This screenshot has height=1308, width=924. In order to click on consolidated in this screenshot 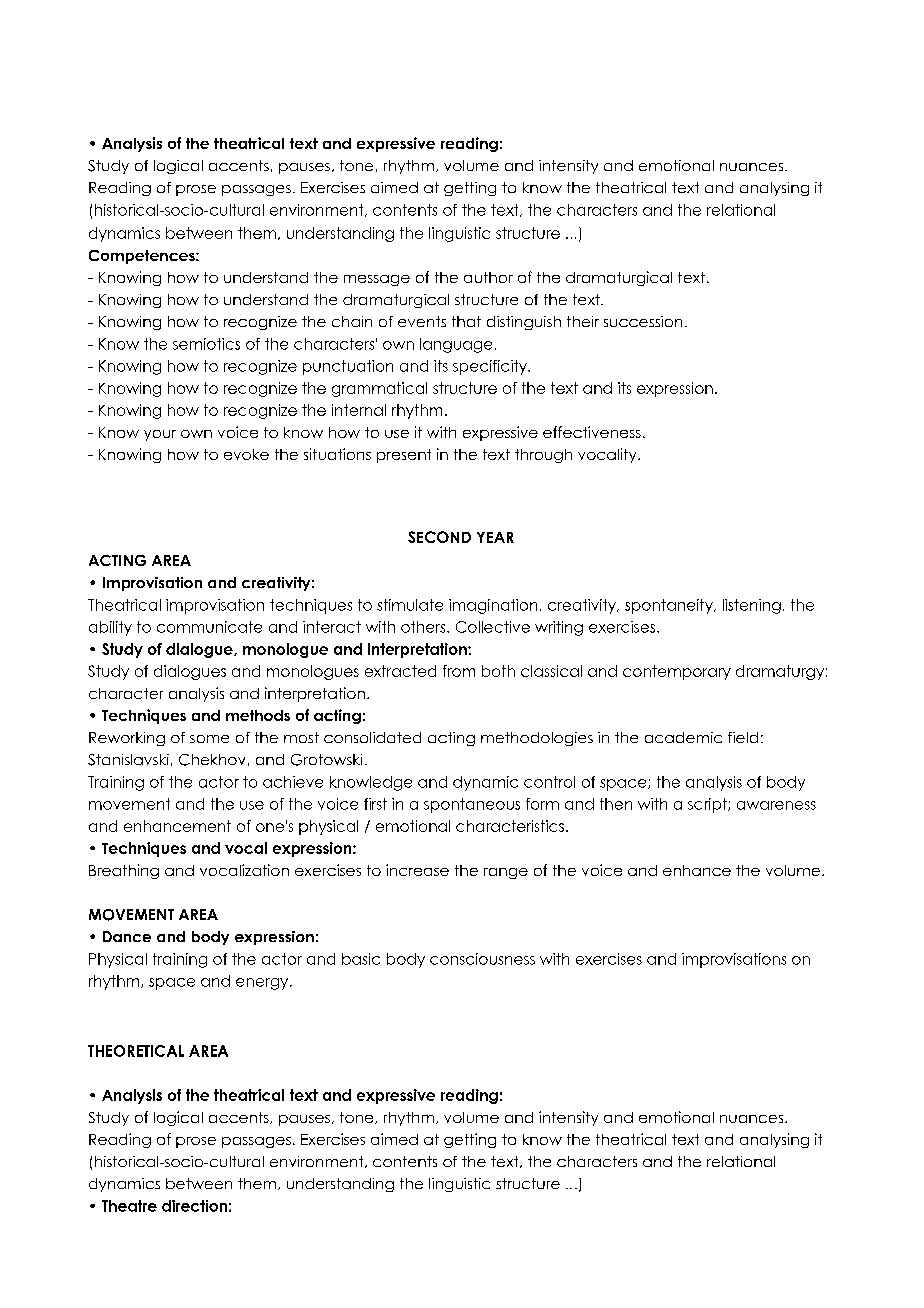, I will do `click(372, 737)`.
